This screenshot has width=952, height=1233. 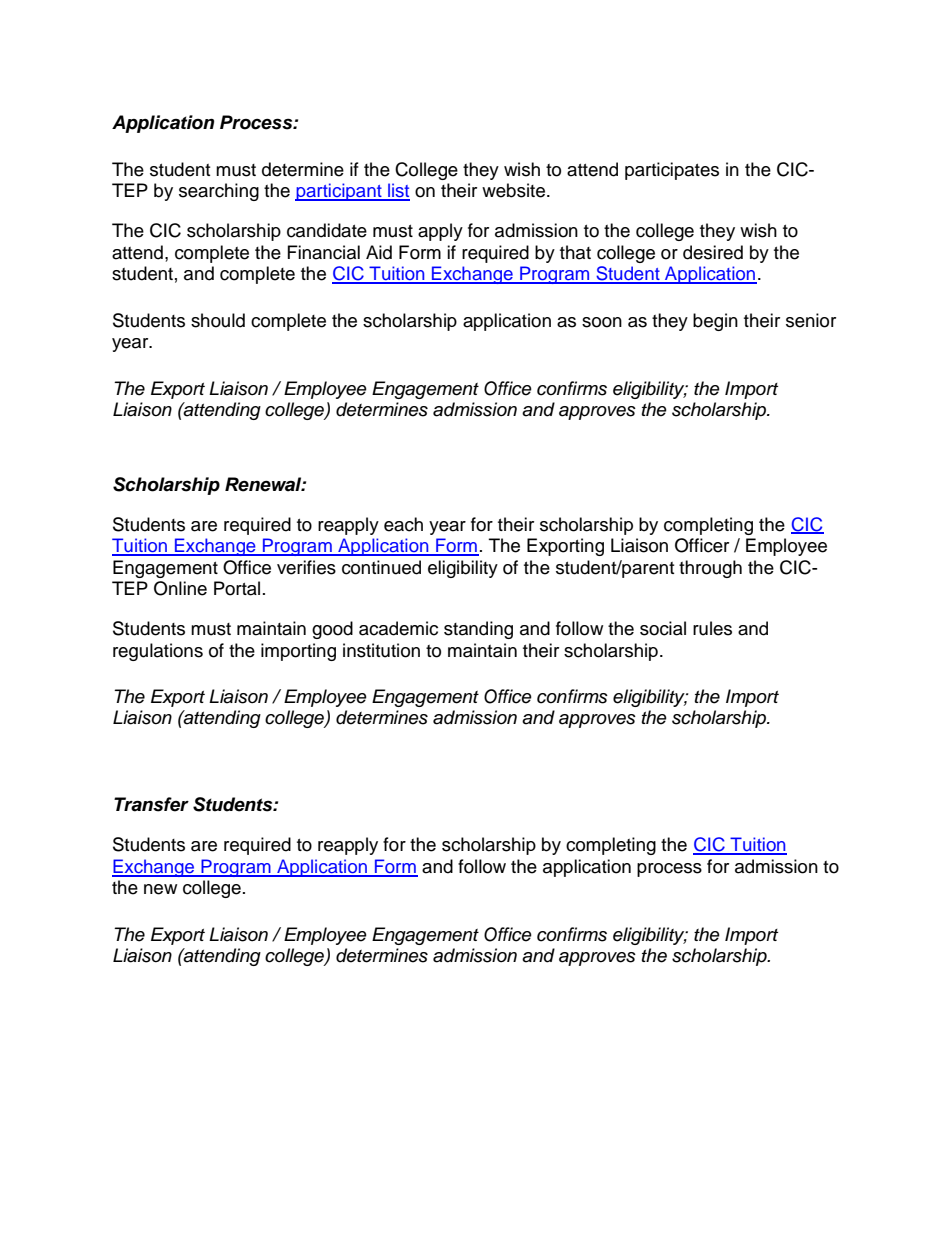 I want to click on searching, so click(x=219, y=192).
